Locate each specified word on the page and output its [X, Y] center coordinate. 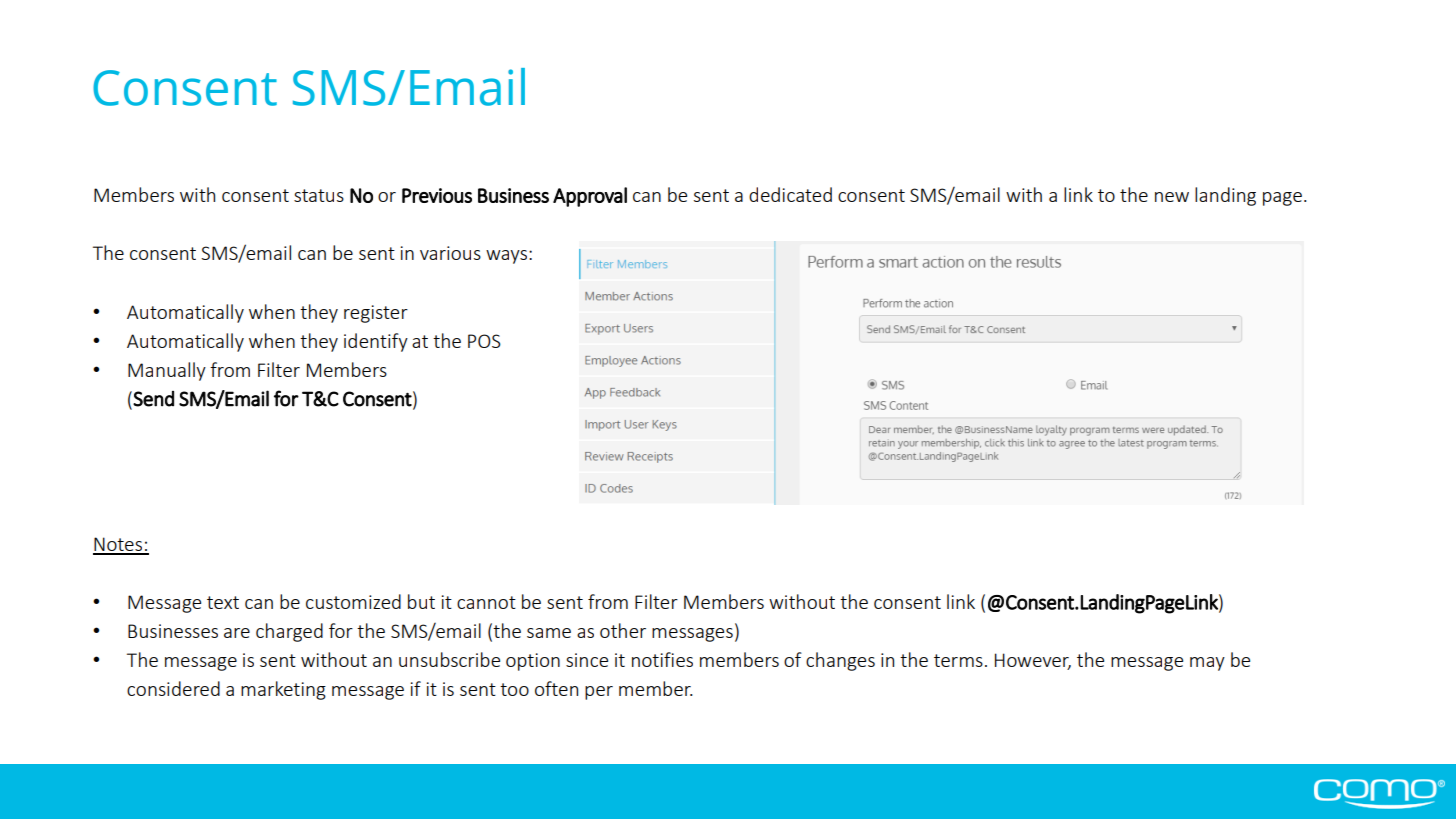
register [376, 314]
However [1033, 661]
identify [376, 342]
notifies [662, 659]
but [421, 601]
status [319, 195]
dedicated [790, 194]
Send [153, 399]
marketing [283, 690]
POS [484, 341]
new [1172, 197]
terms [958, 660]
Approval [590, 197]
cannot [486, 602]
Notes [119, 545]
